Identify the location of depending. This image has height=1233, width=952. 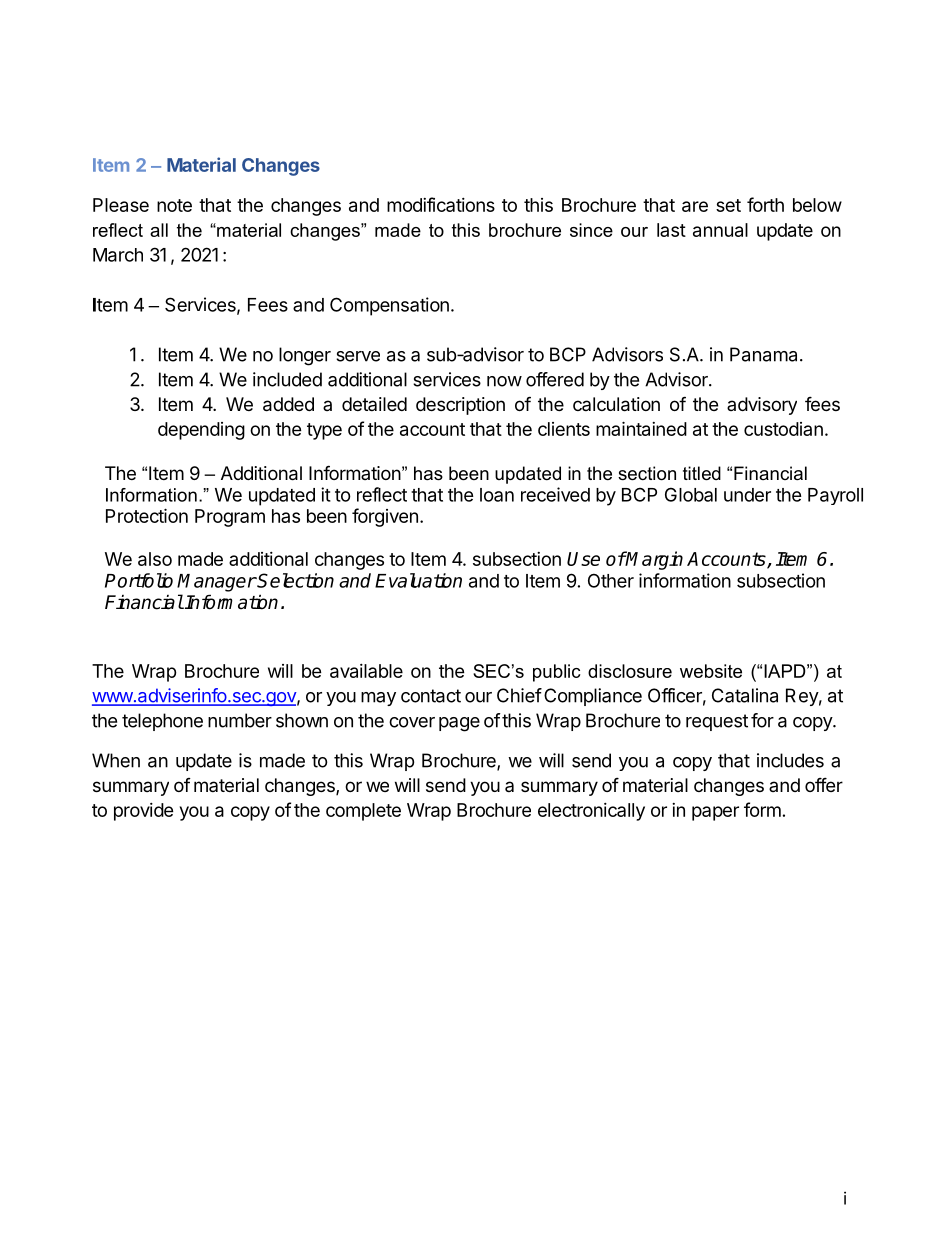
(201, 431).
